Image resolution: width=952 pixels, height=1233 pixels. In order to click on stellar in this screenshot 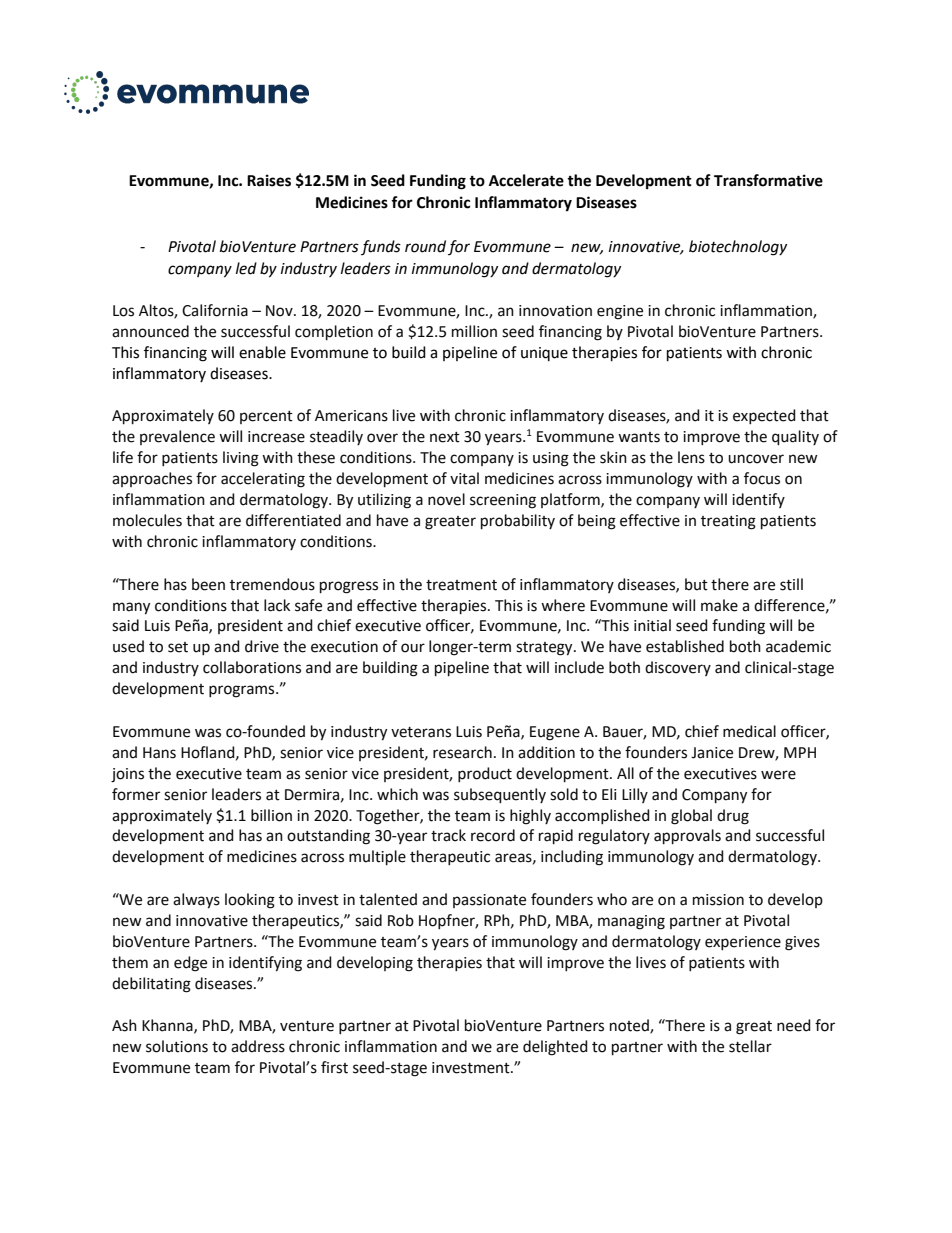, I will do `click(750, 1046)`.
